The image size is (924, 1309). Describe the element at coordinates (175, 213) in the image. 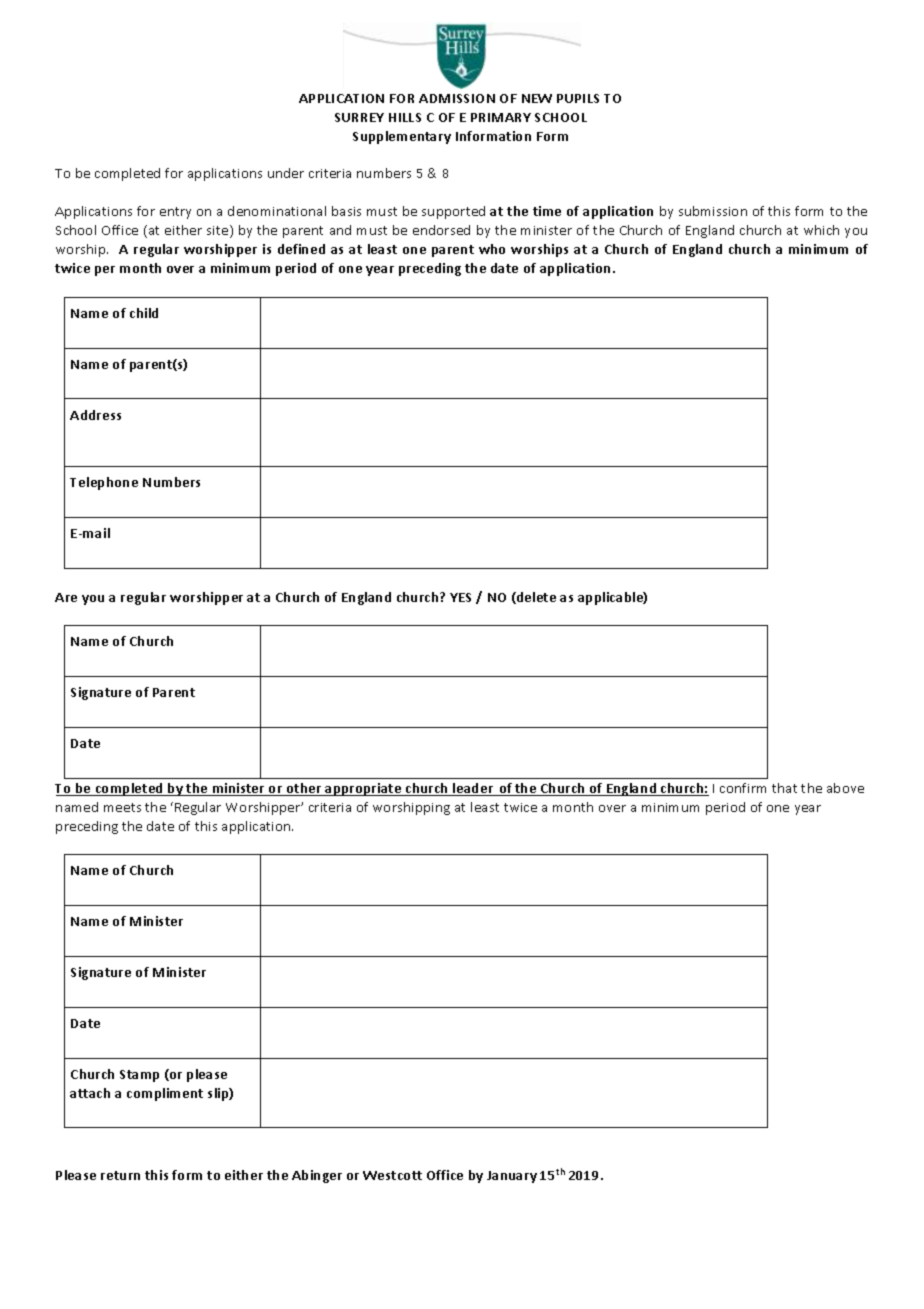

I see `entry` at that location.
